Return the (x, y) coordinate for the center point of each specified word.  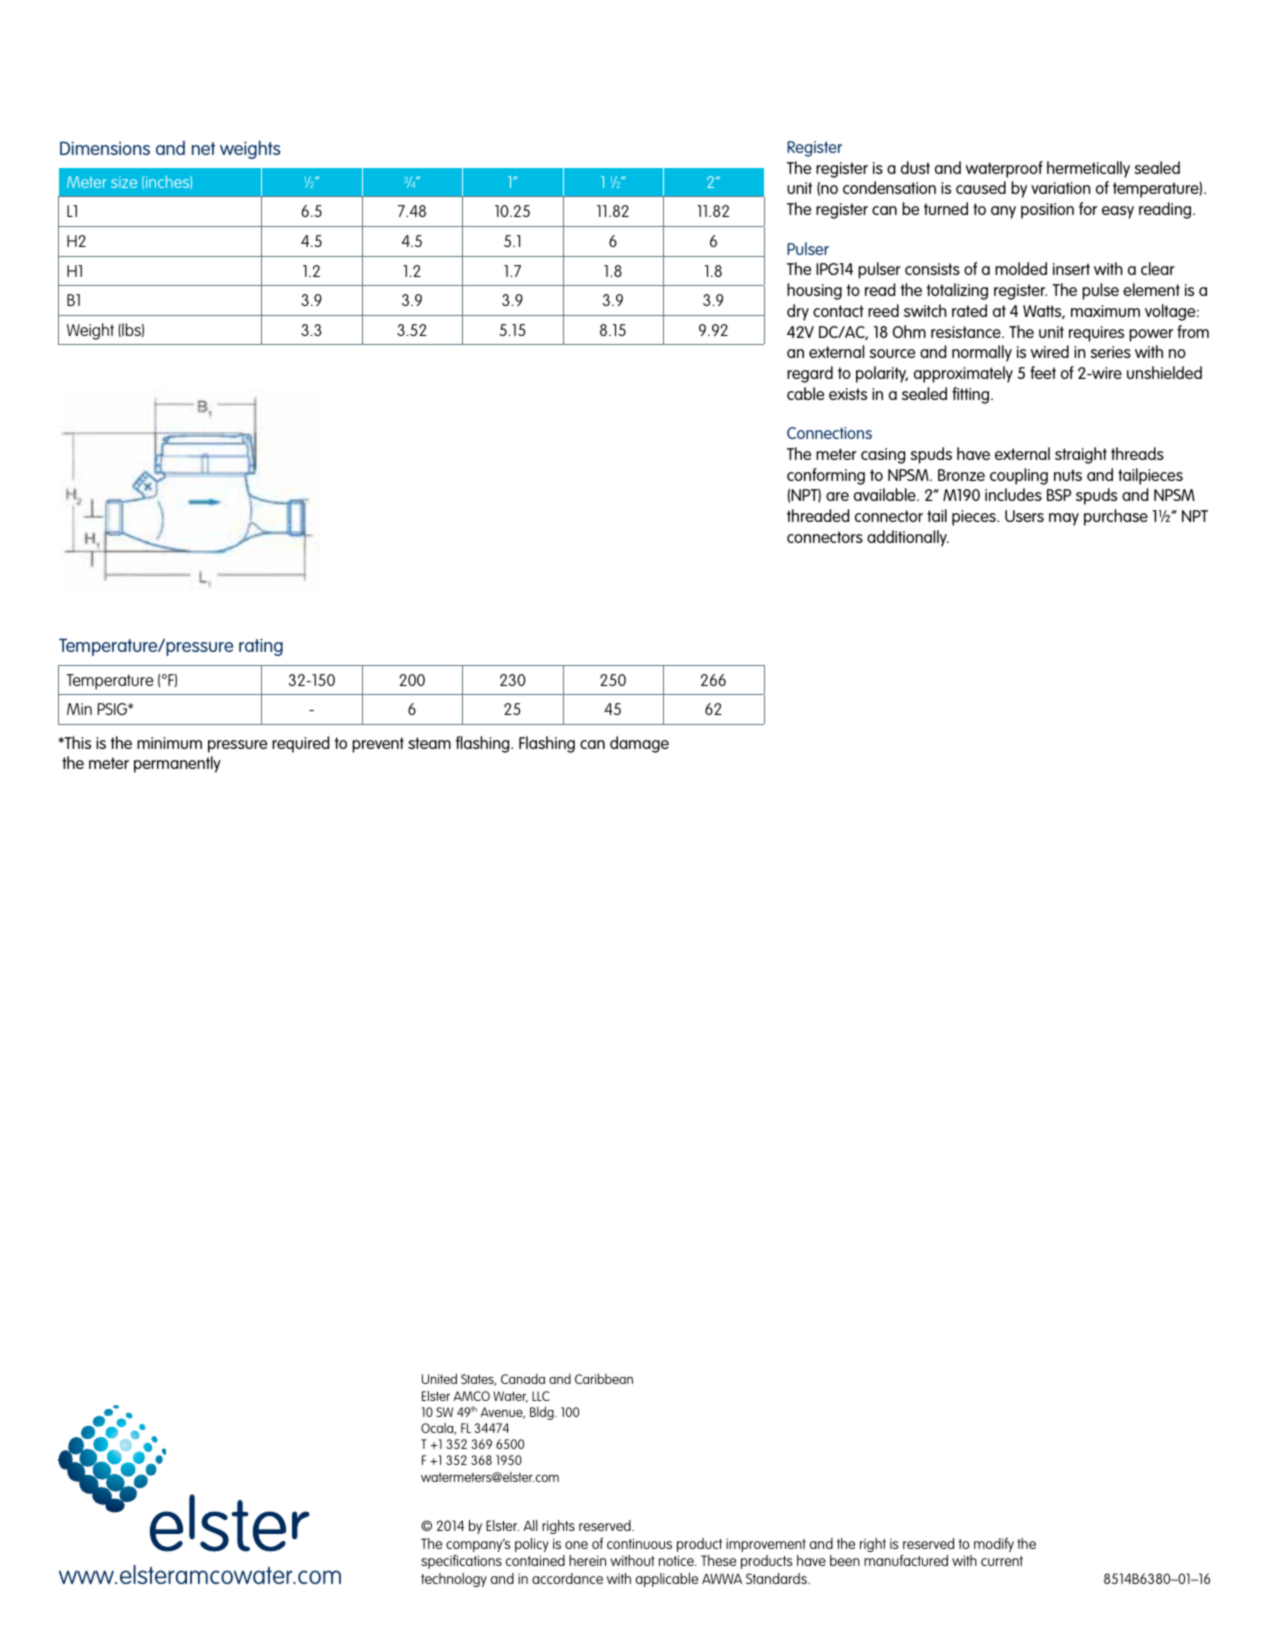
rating (261, 647)
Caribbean (604, 1378)
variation (1061, 188)
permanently (177, 764)
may (1064, 519)
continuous (639, 1543)
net (203, 148)
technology (454, 1580)
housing (814, 291)
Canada (523, 1379)
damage (639, 744)
